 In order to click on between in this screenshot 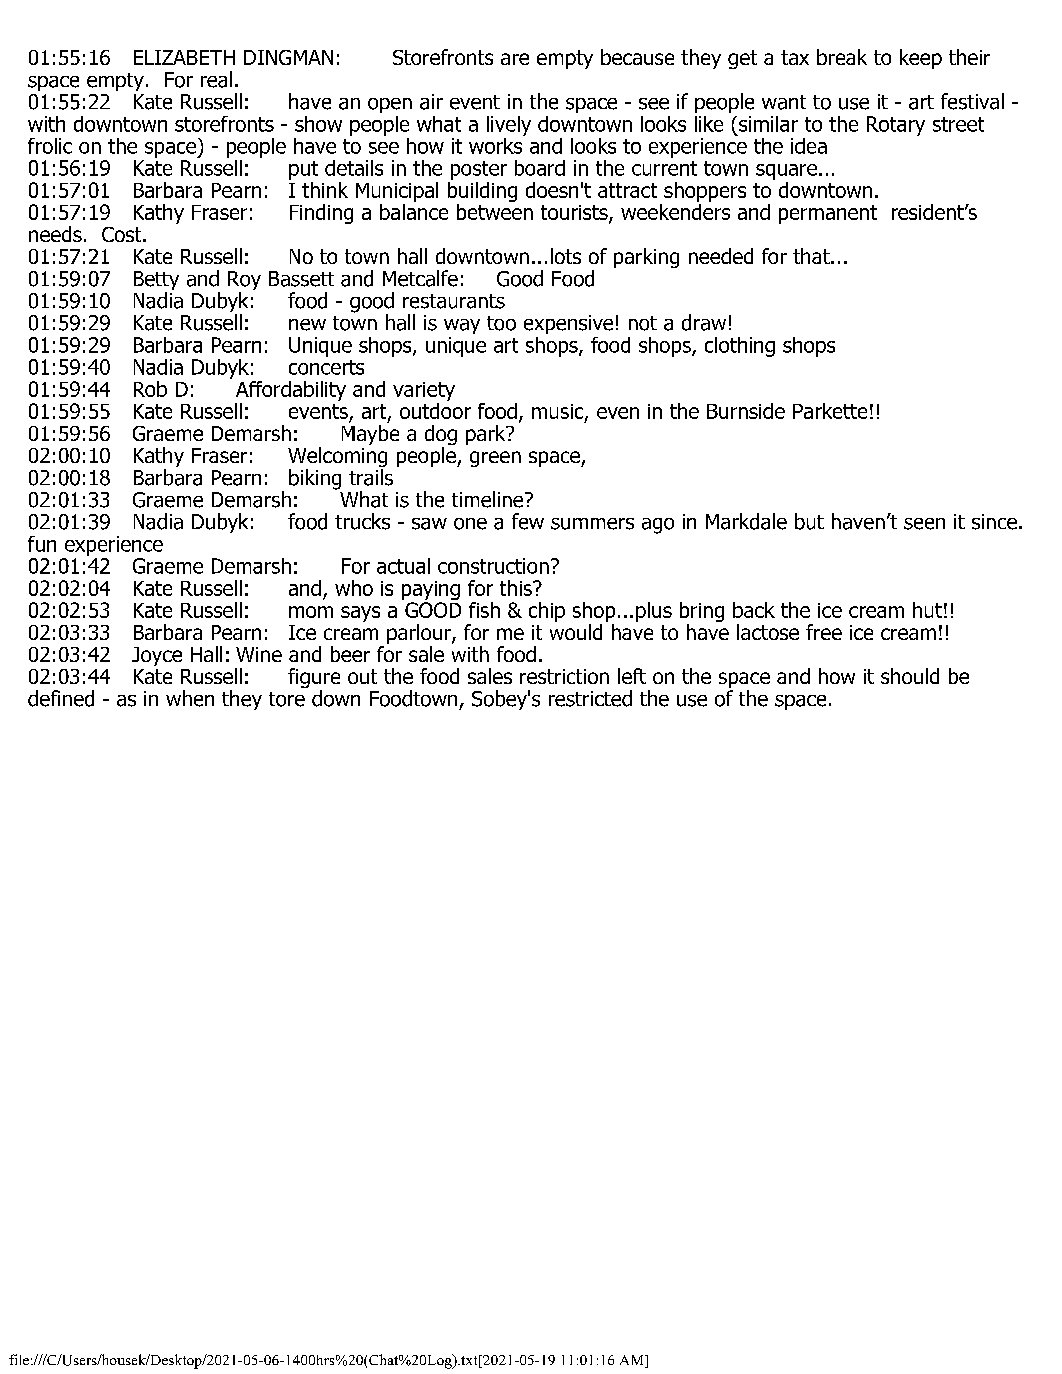, I will do `click(495, 212)`.
